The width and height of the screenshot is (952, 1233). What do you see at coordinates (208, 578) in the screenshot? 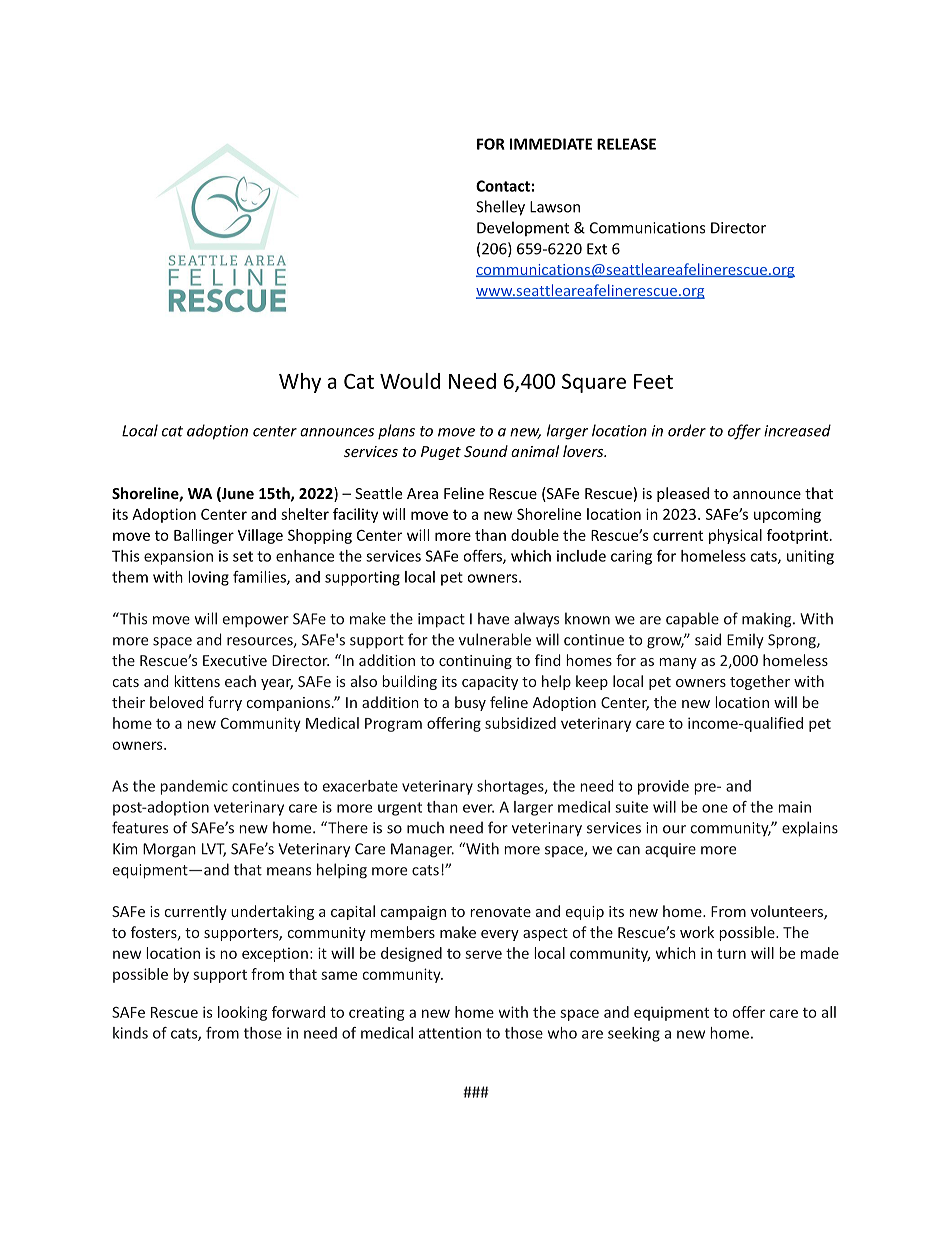
I see `loving` at bounding box center [208, 578].
